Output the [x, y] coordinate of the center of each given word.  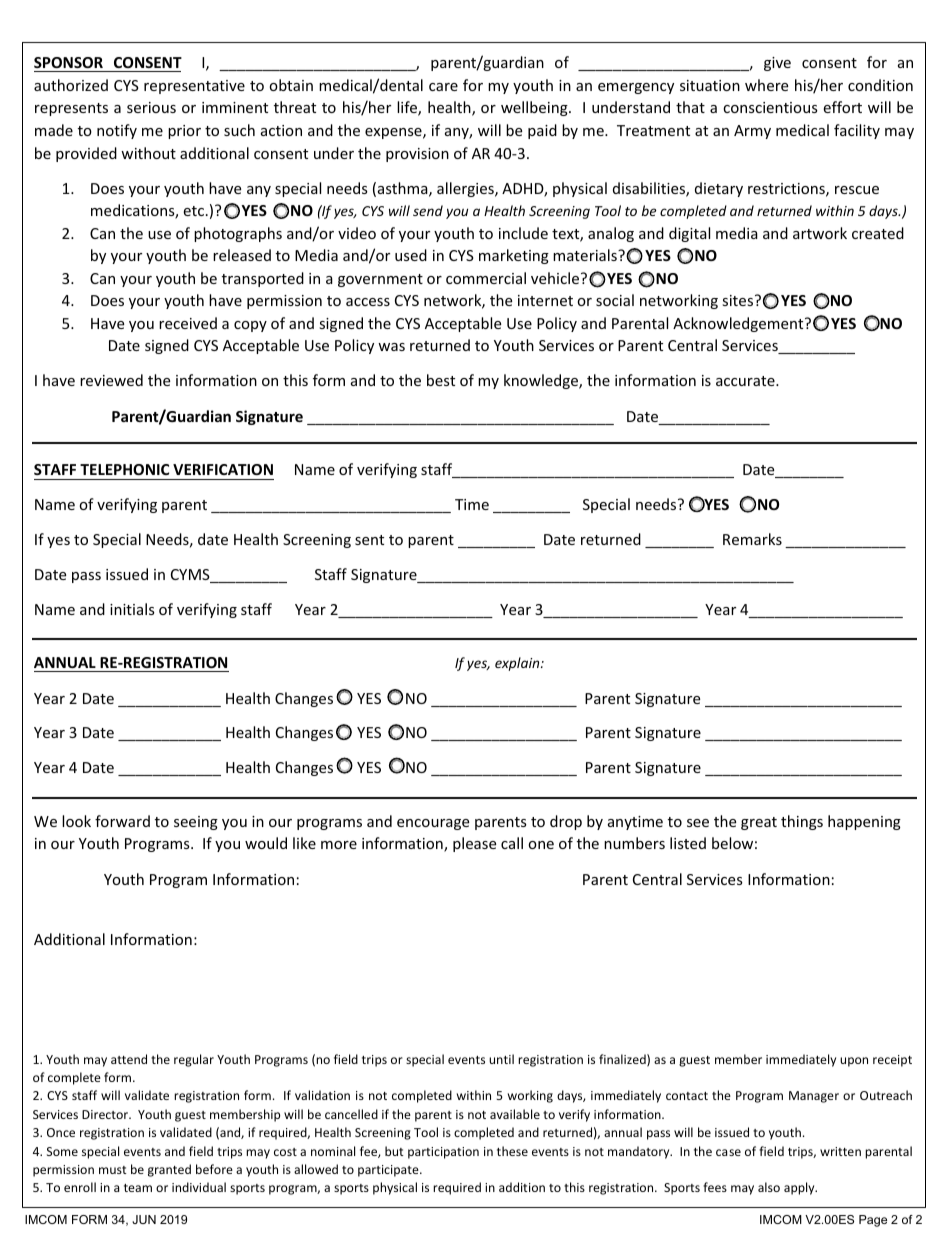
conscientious [770, 107]
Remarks [752, 539]
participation [443, 1153]
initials [132, 609]
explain [518, 664]
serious [151, 107]
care [443, 87]
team [138, 1188]
